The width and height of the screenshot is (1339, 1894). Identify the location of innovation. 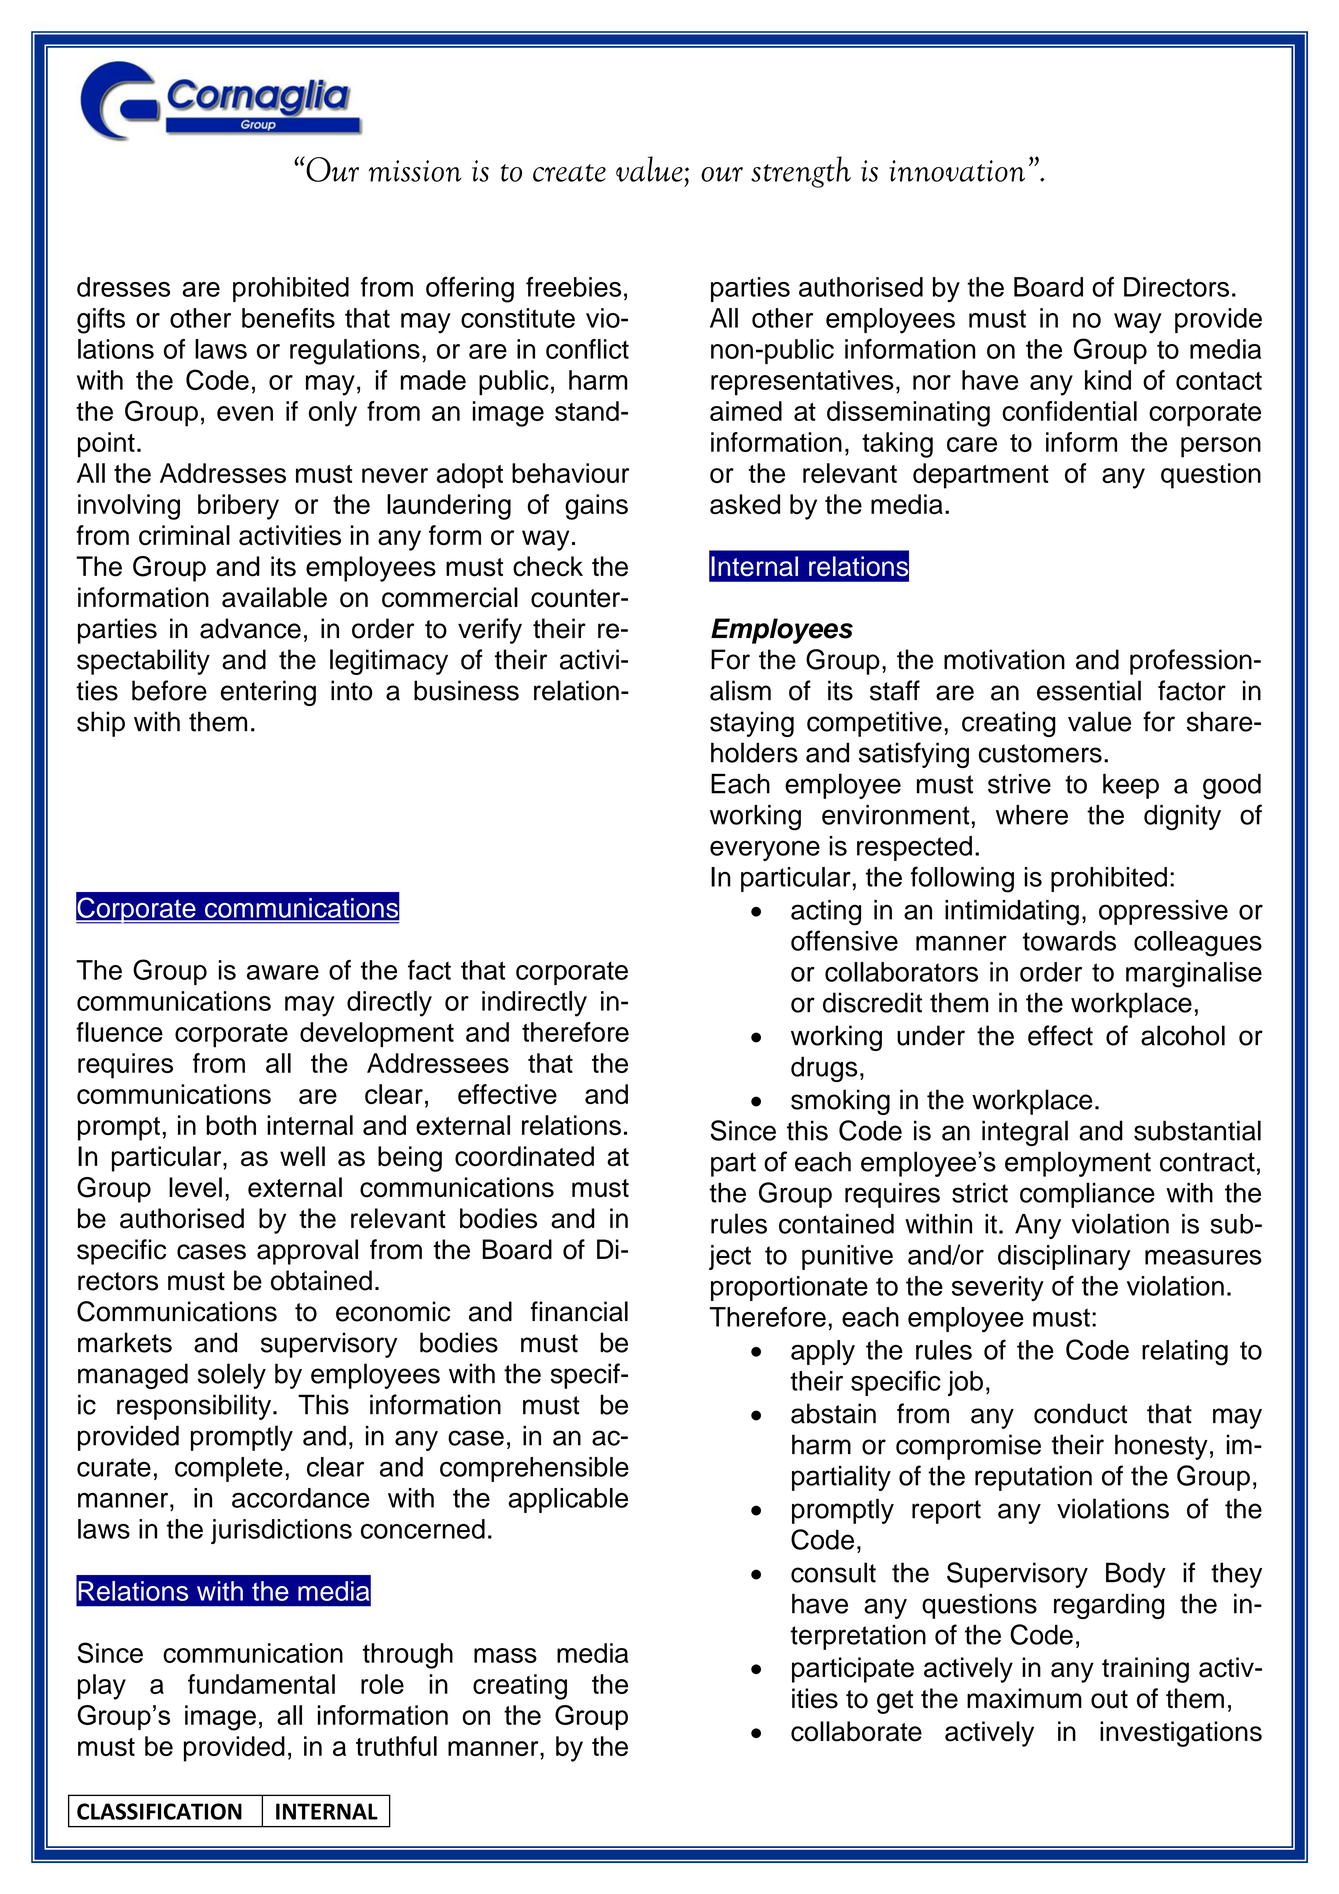
(957, 171).
